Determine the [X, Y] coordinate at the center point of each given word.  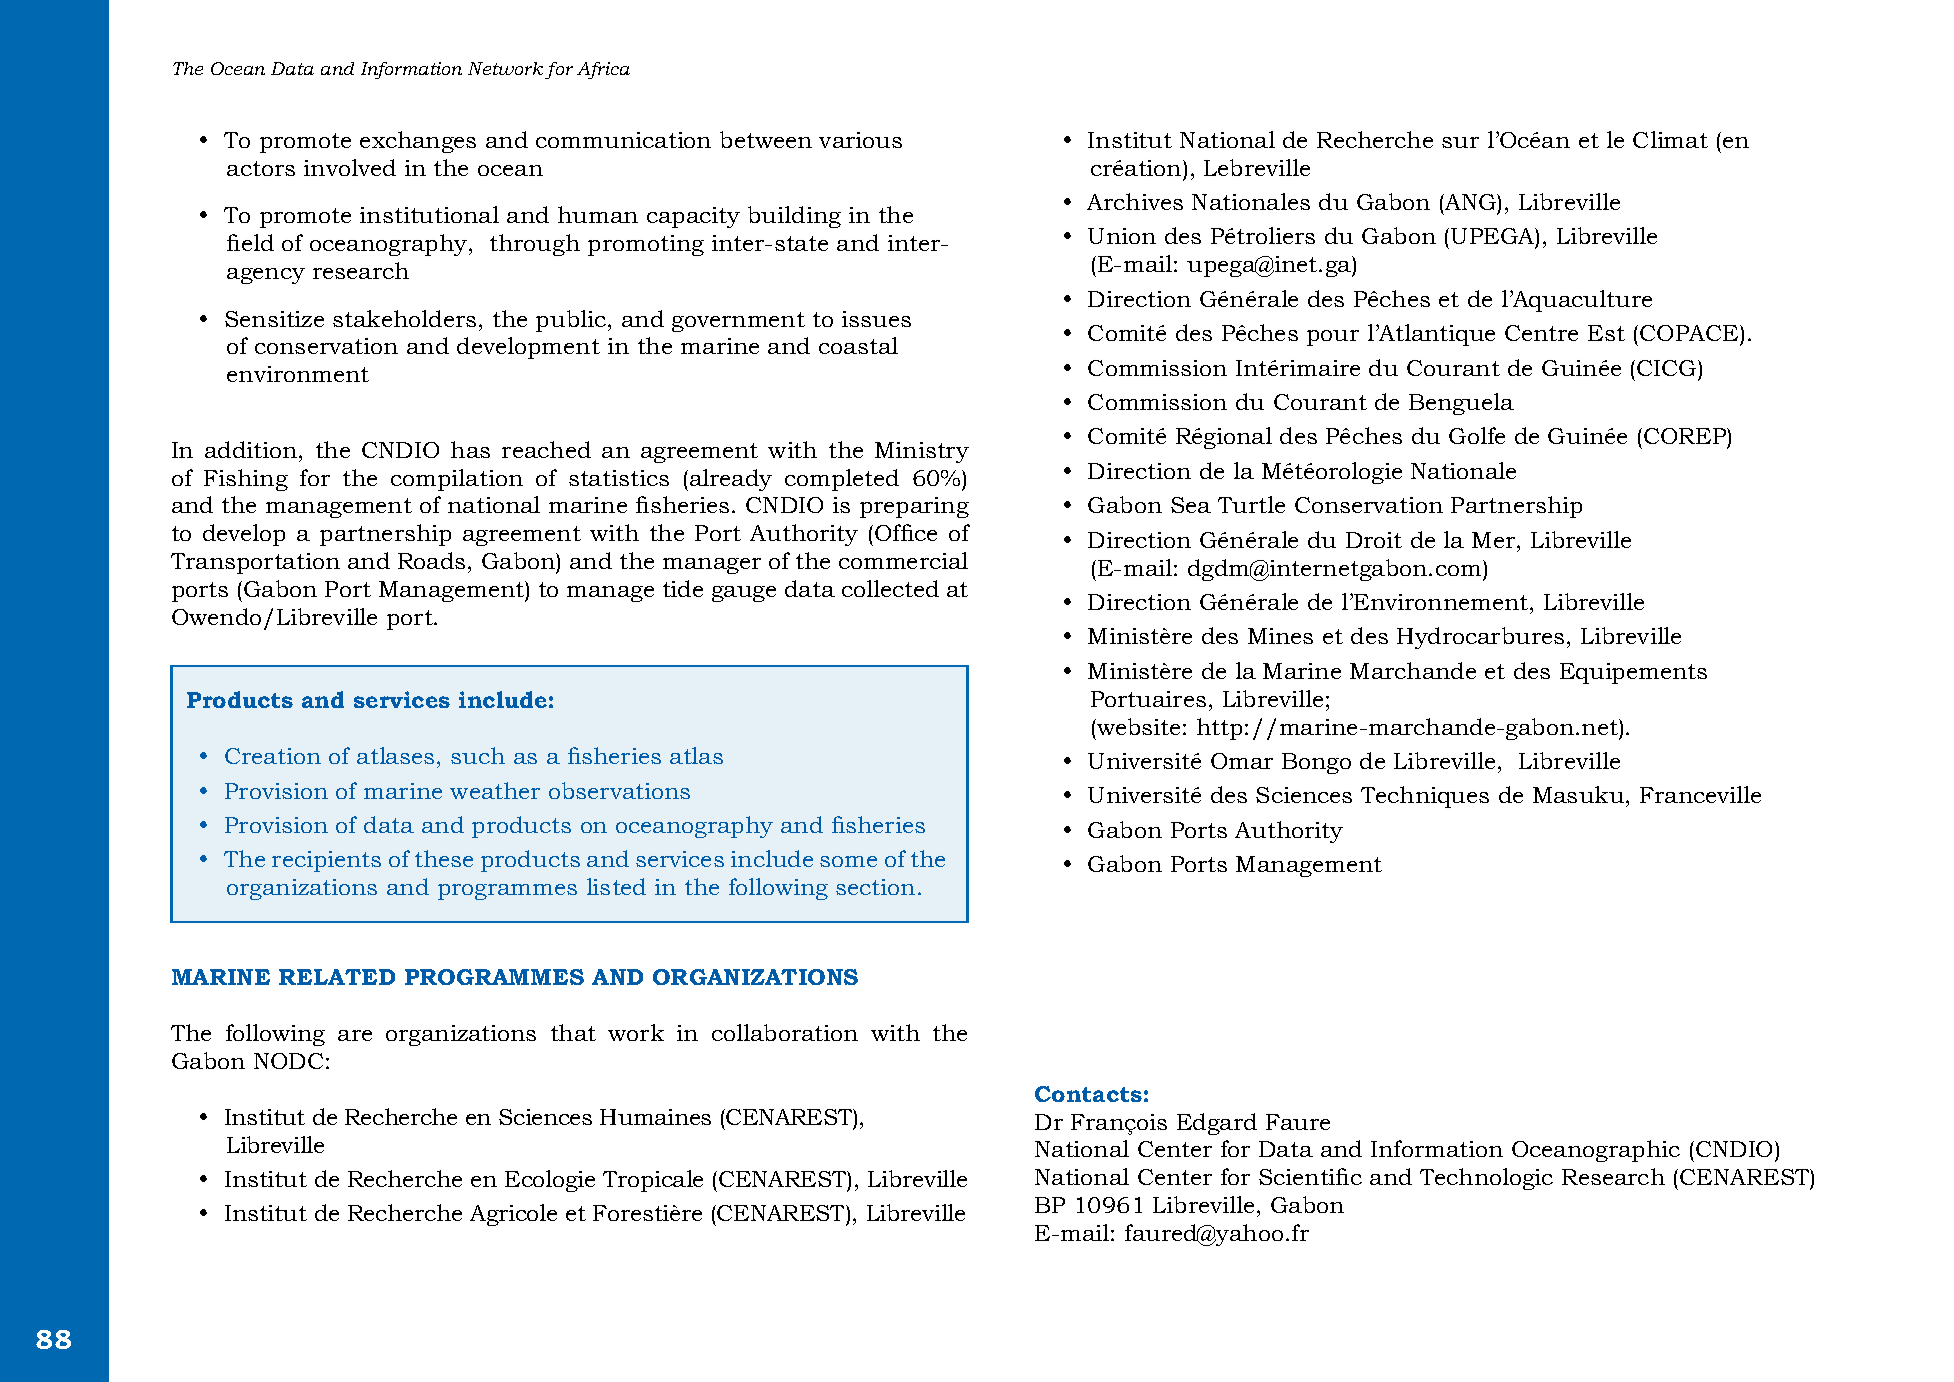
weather [495, 790]
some [848, 861]
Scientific [1310, 1176]
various [860, 140]
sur [1460, 142]
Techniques [1425, 797]
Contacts [1088, 1094]
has [470, 449]
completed [842, 480]
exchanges [418, 142]
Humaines [655, 1117]
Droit [1374, 540]
